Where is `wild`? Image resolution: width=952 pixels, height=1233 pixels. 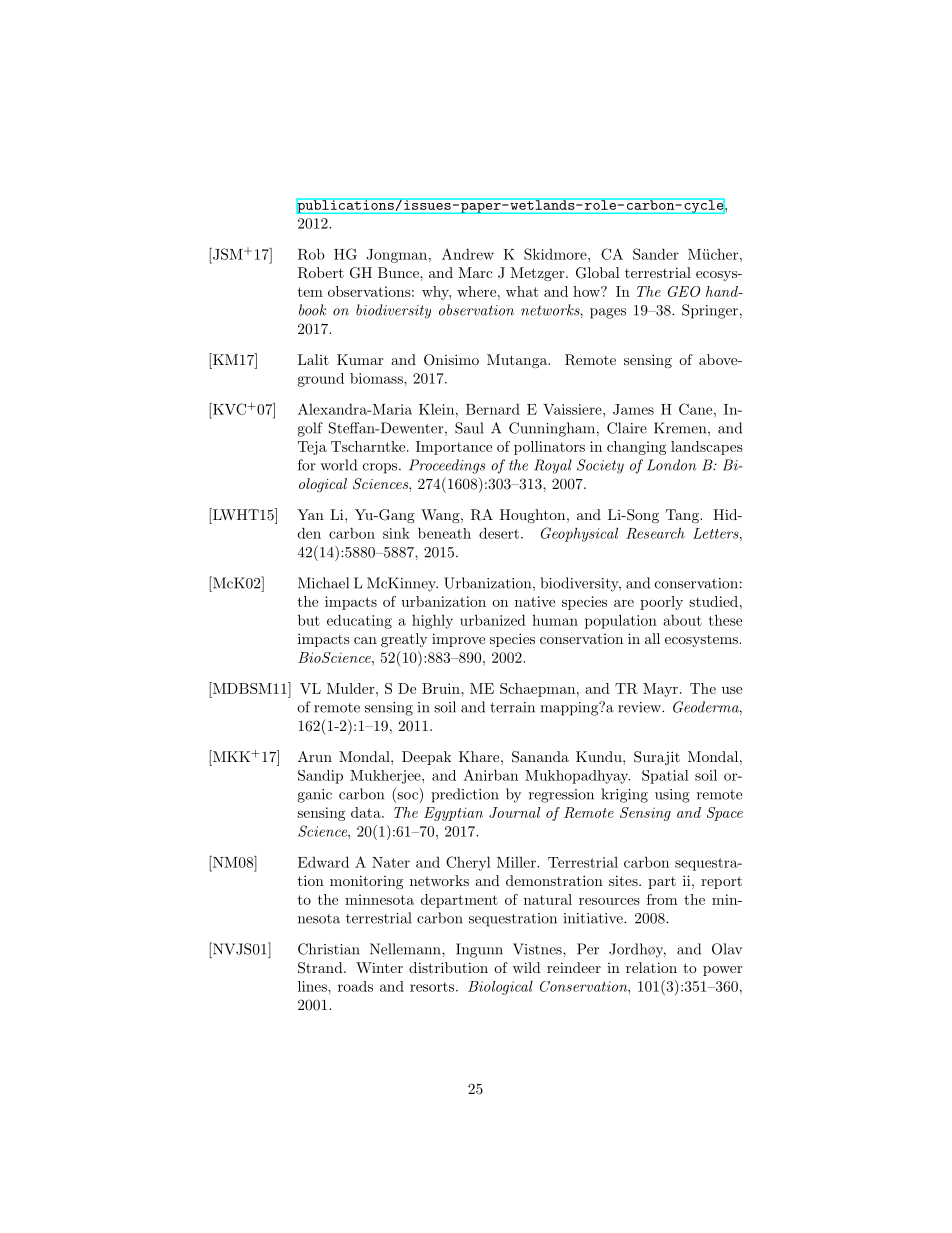
wild is located at coordinates (527, 967).
